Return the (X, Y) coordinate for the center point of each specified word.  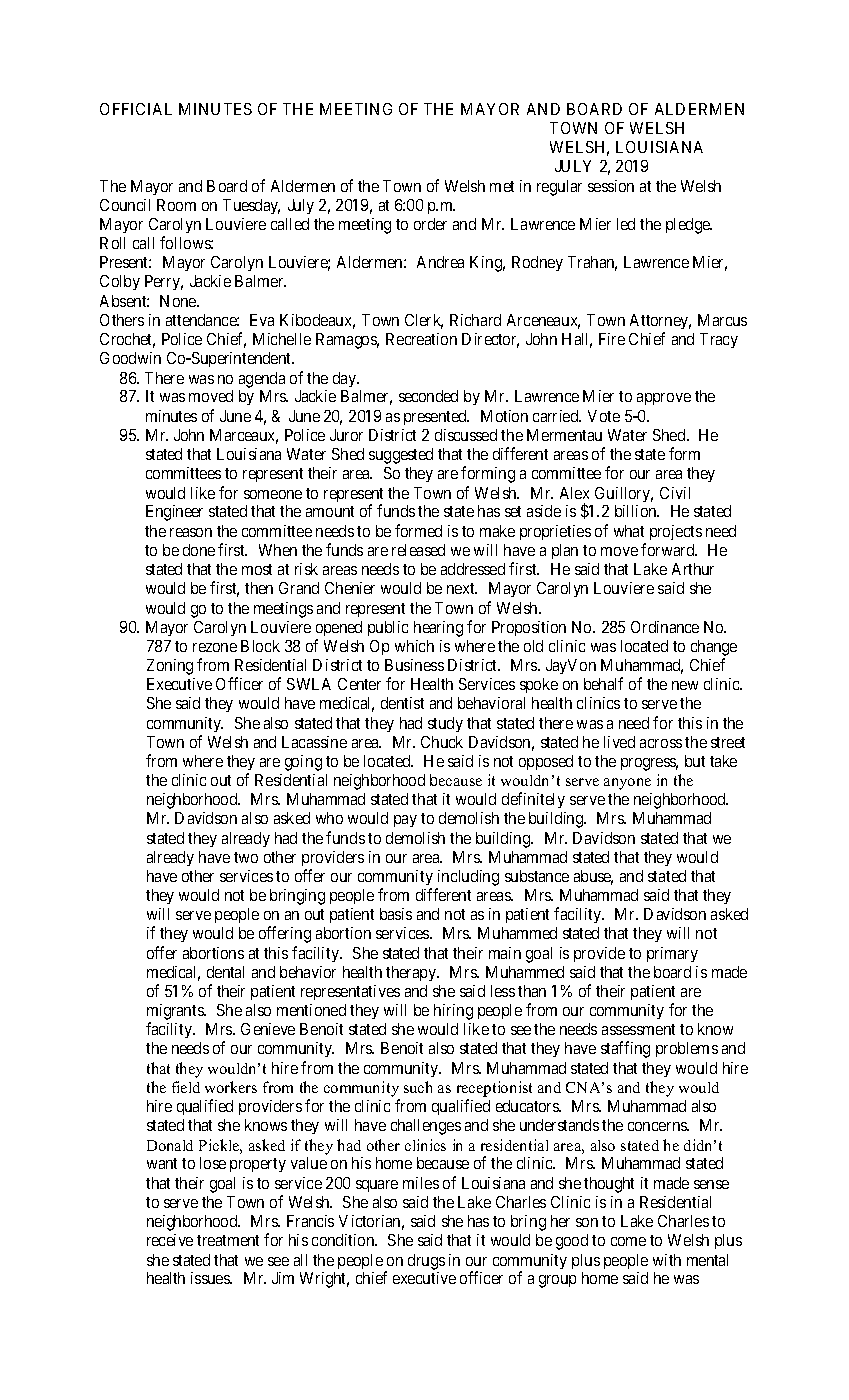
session (611, 186)
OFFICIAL (136, 109)
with (667, 1260)
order (430, 224)
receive (170, 1240)
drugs (426, 1262)
